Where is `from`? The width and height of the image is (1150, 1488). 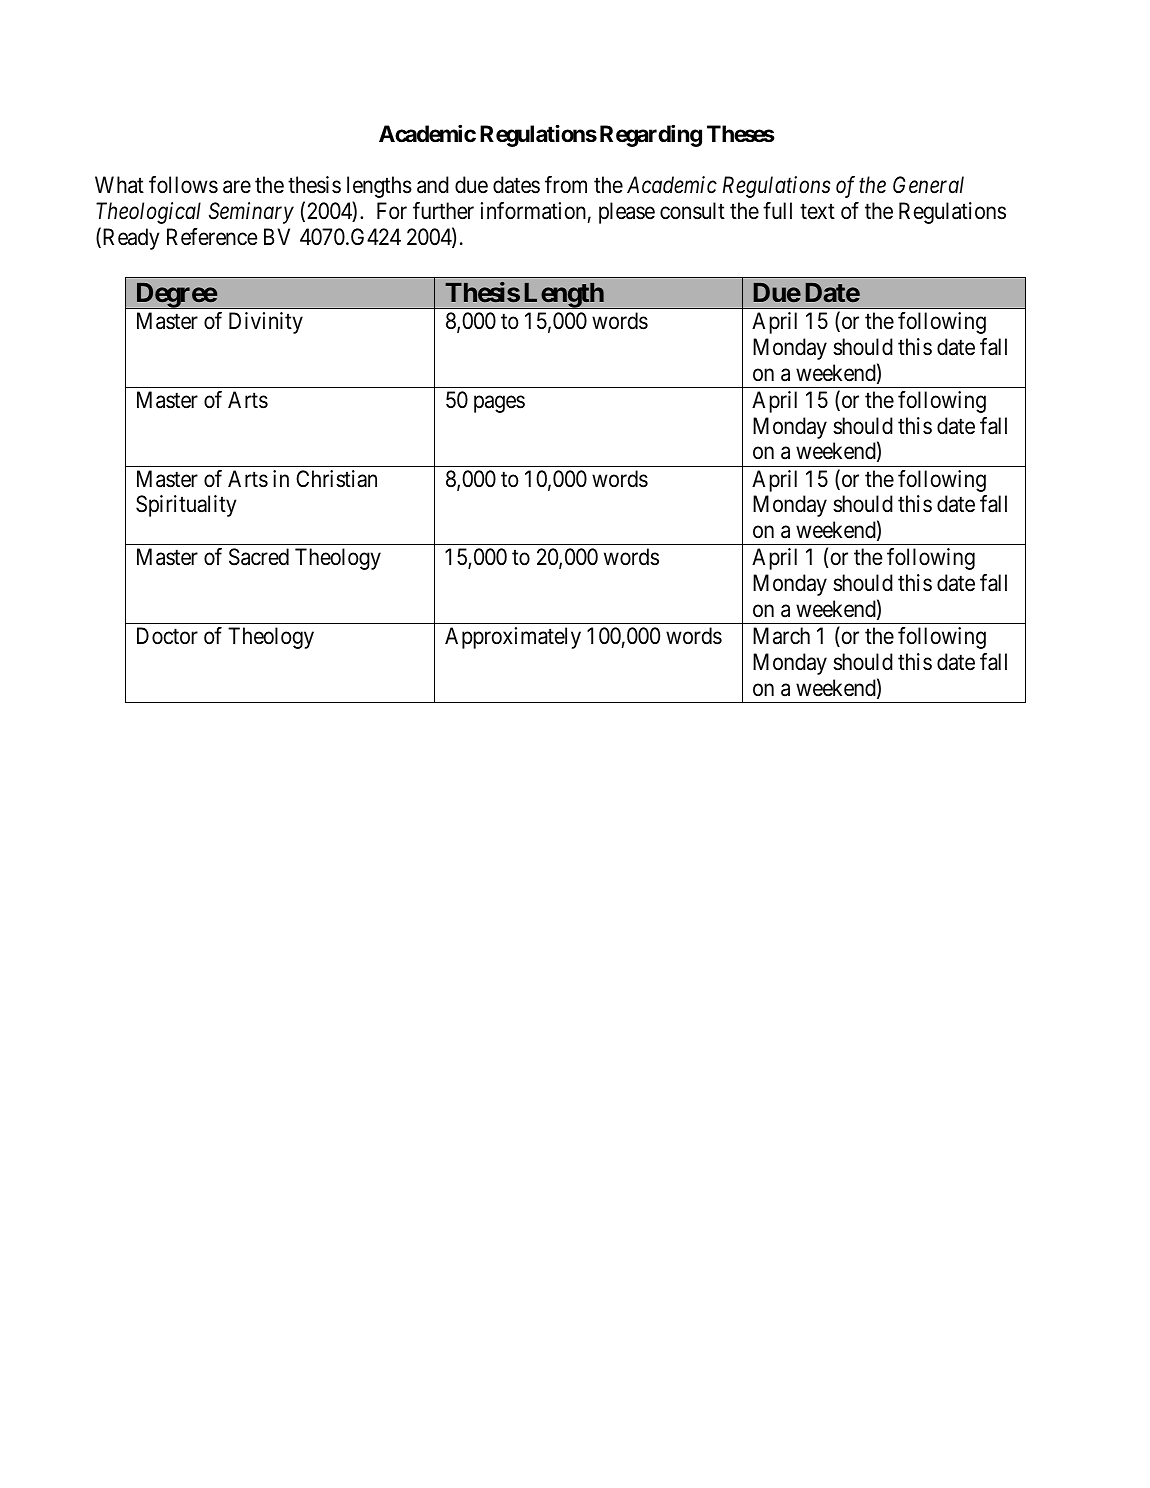
from is located at coordinates (566, 185).
